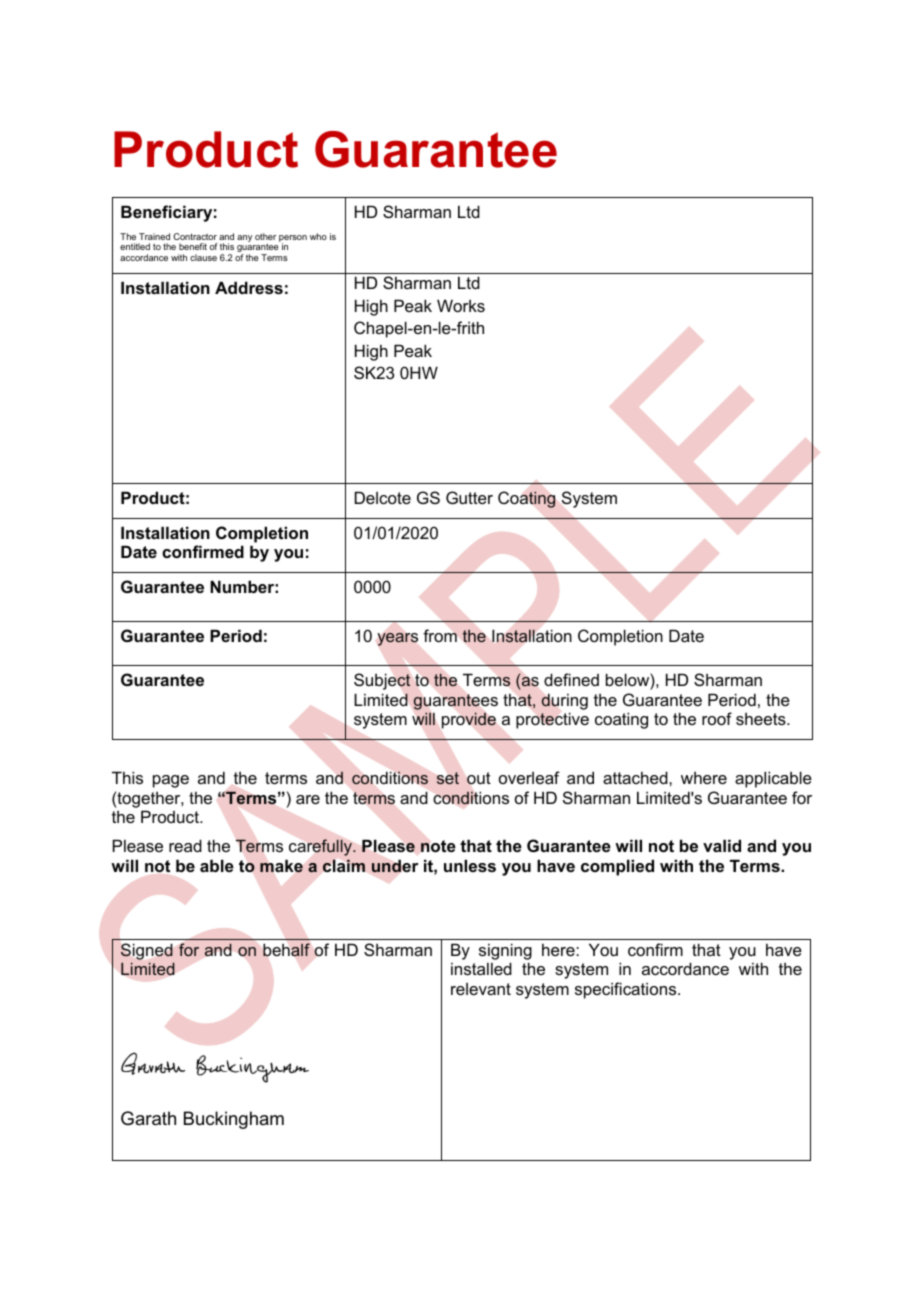 Image resolution: width=924 pixels, height=1307 pixels. I want to click on behalf, so click(286, 949).
